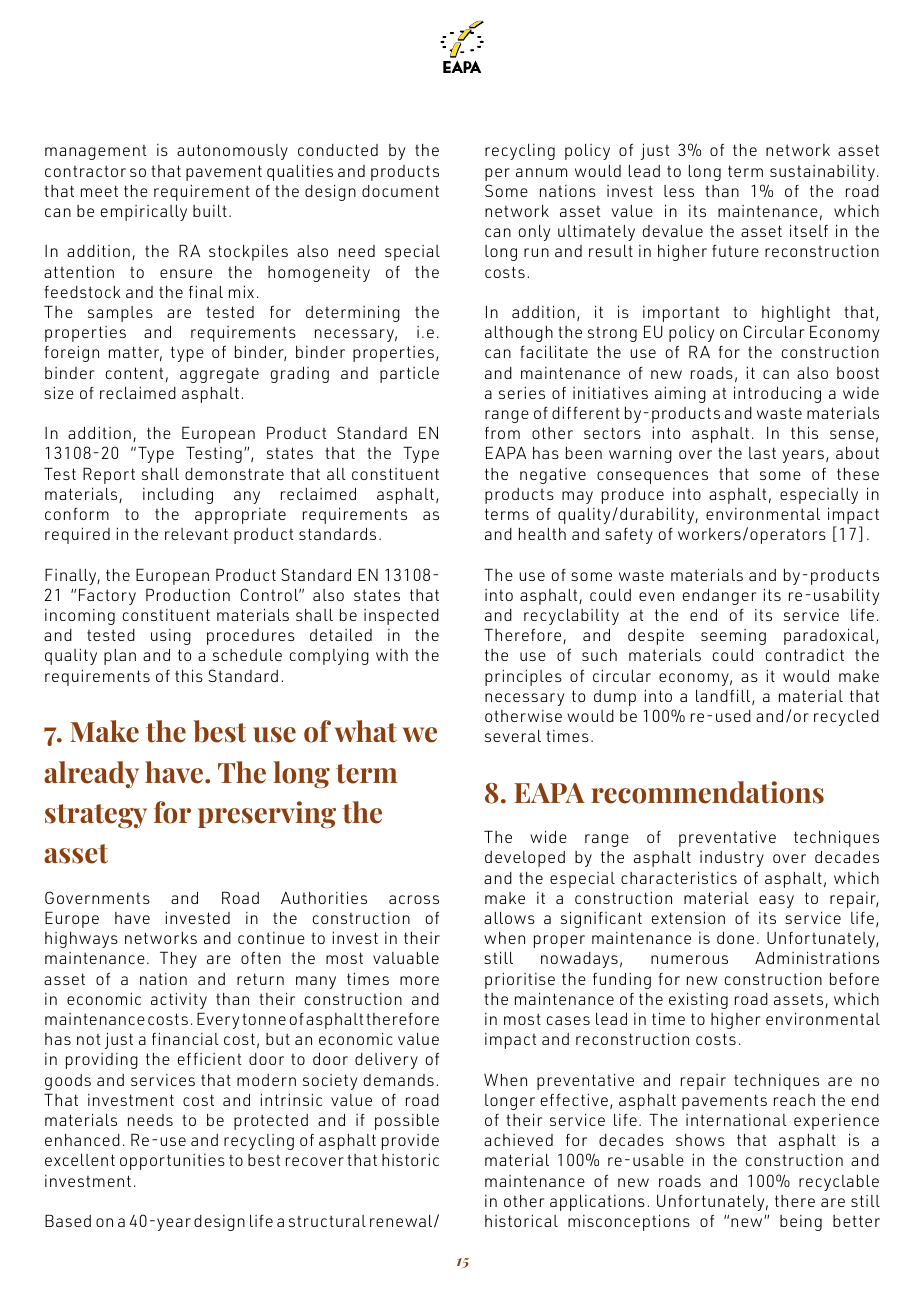 This screenshot has height=1308, width=924. I want to click on allows, so click(509, 918).
